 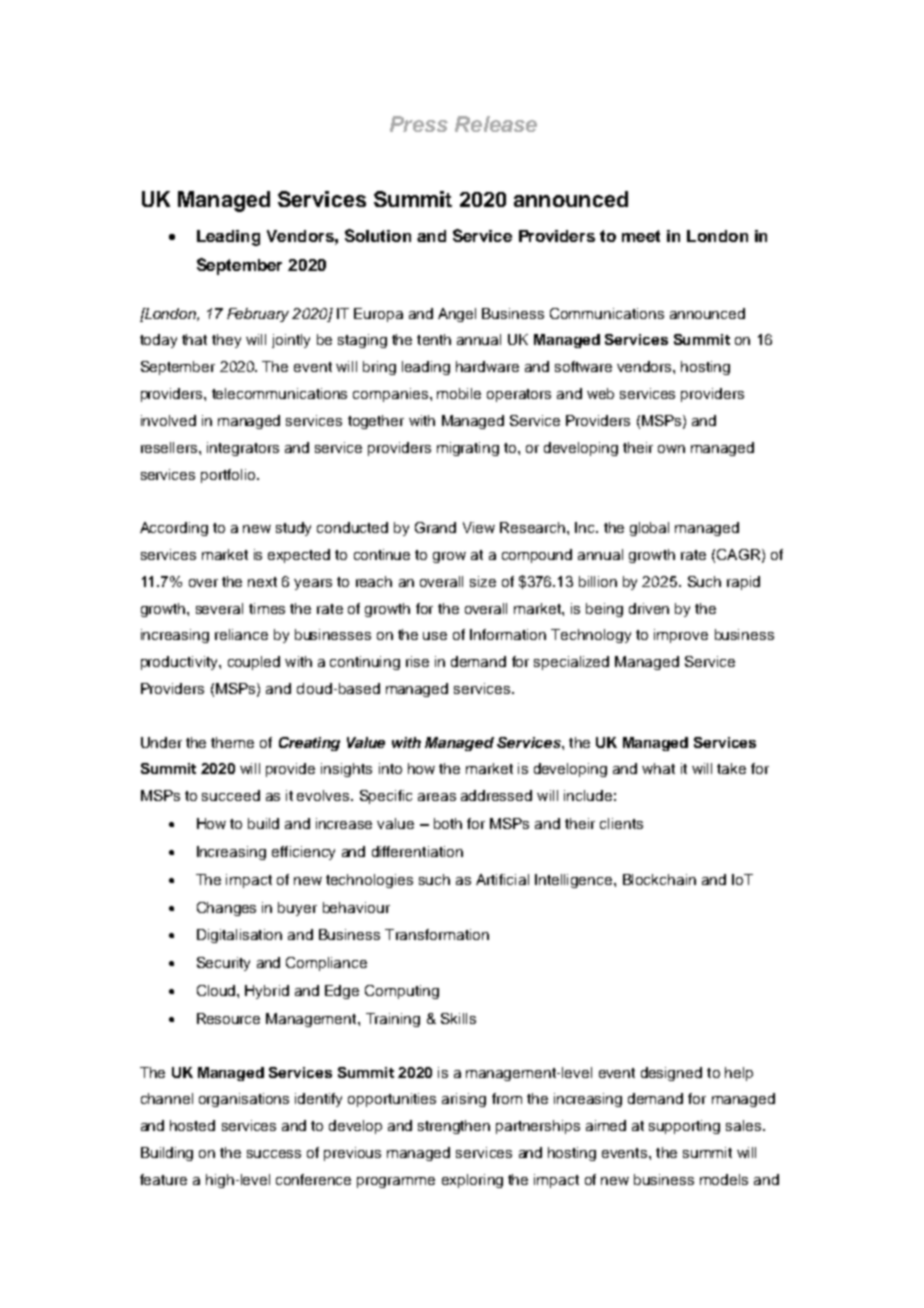 I want to click on Blockchain, so click(x=659, y=879).
